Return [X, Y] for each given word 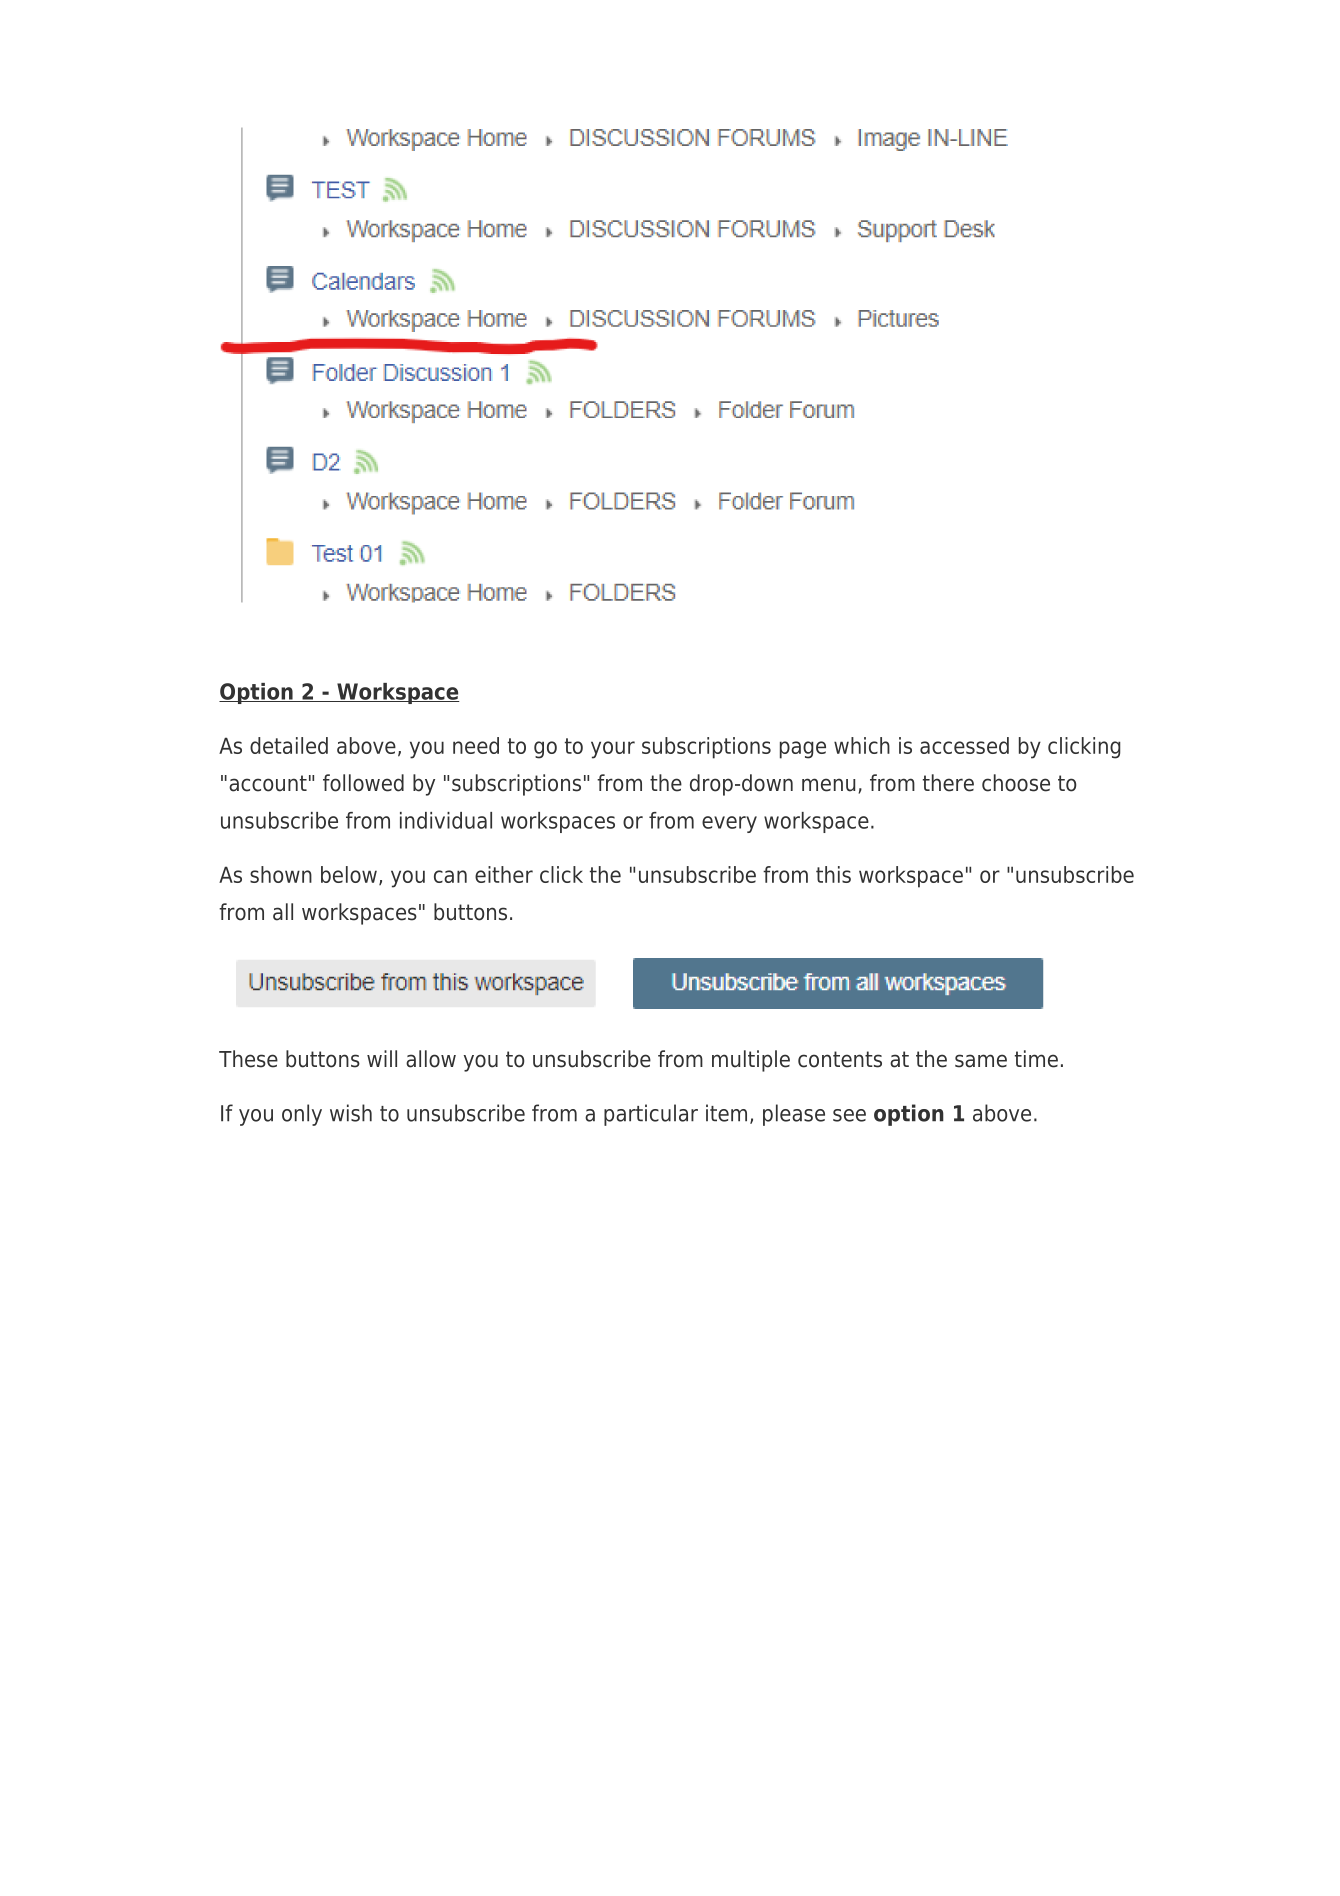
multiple [751, 1061]
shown [281, 874]
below [349, 874]
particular [651, 1115]
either [504, 874]
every [729, 824]
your [613, 750]
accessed [964, 745]
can [450, 876]
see [849, 1115]
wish [351, 1113]
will [382, 1058]
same [981, 1061]
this [833, 874]
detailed [289, 745]
